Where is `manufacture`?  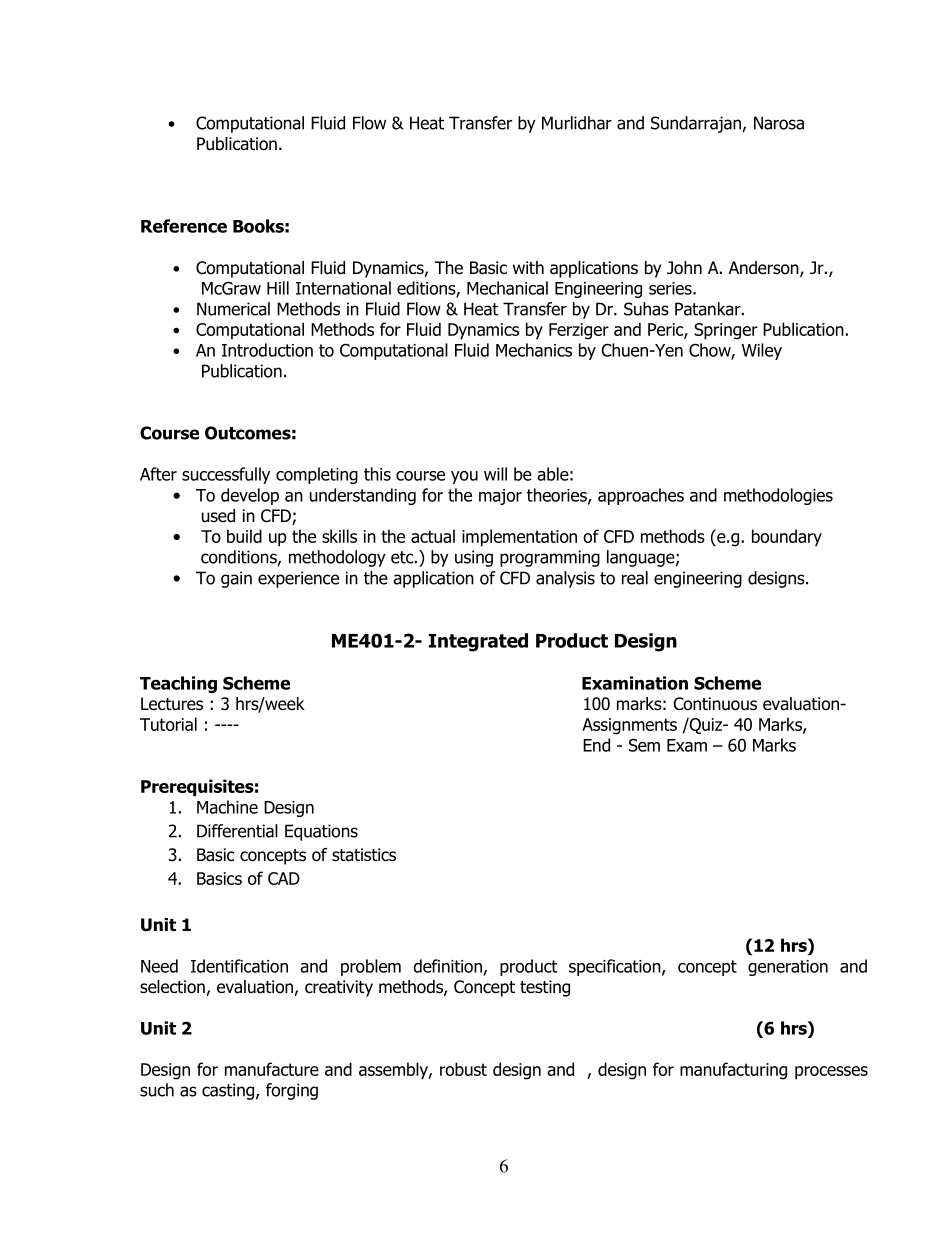 manufacture is located at coordinates (272, 1069).
